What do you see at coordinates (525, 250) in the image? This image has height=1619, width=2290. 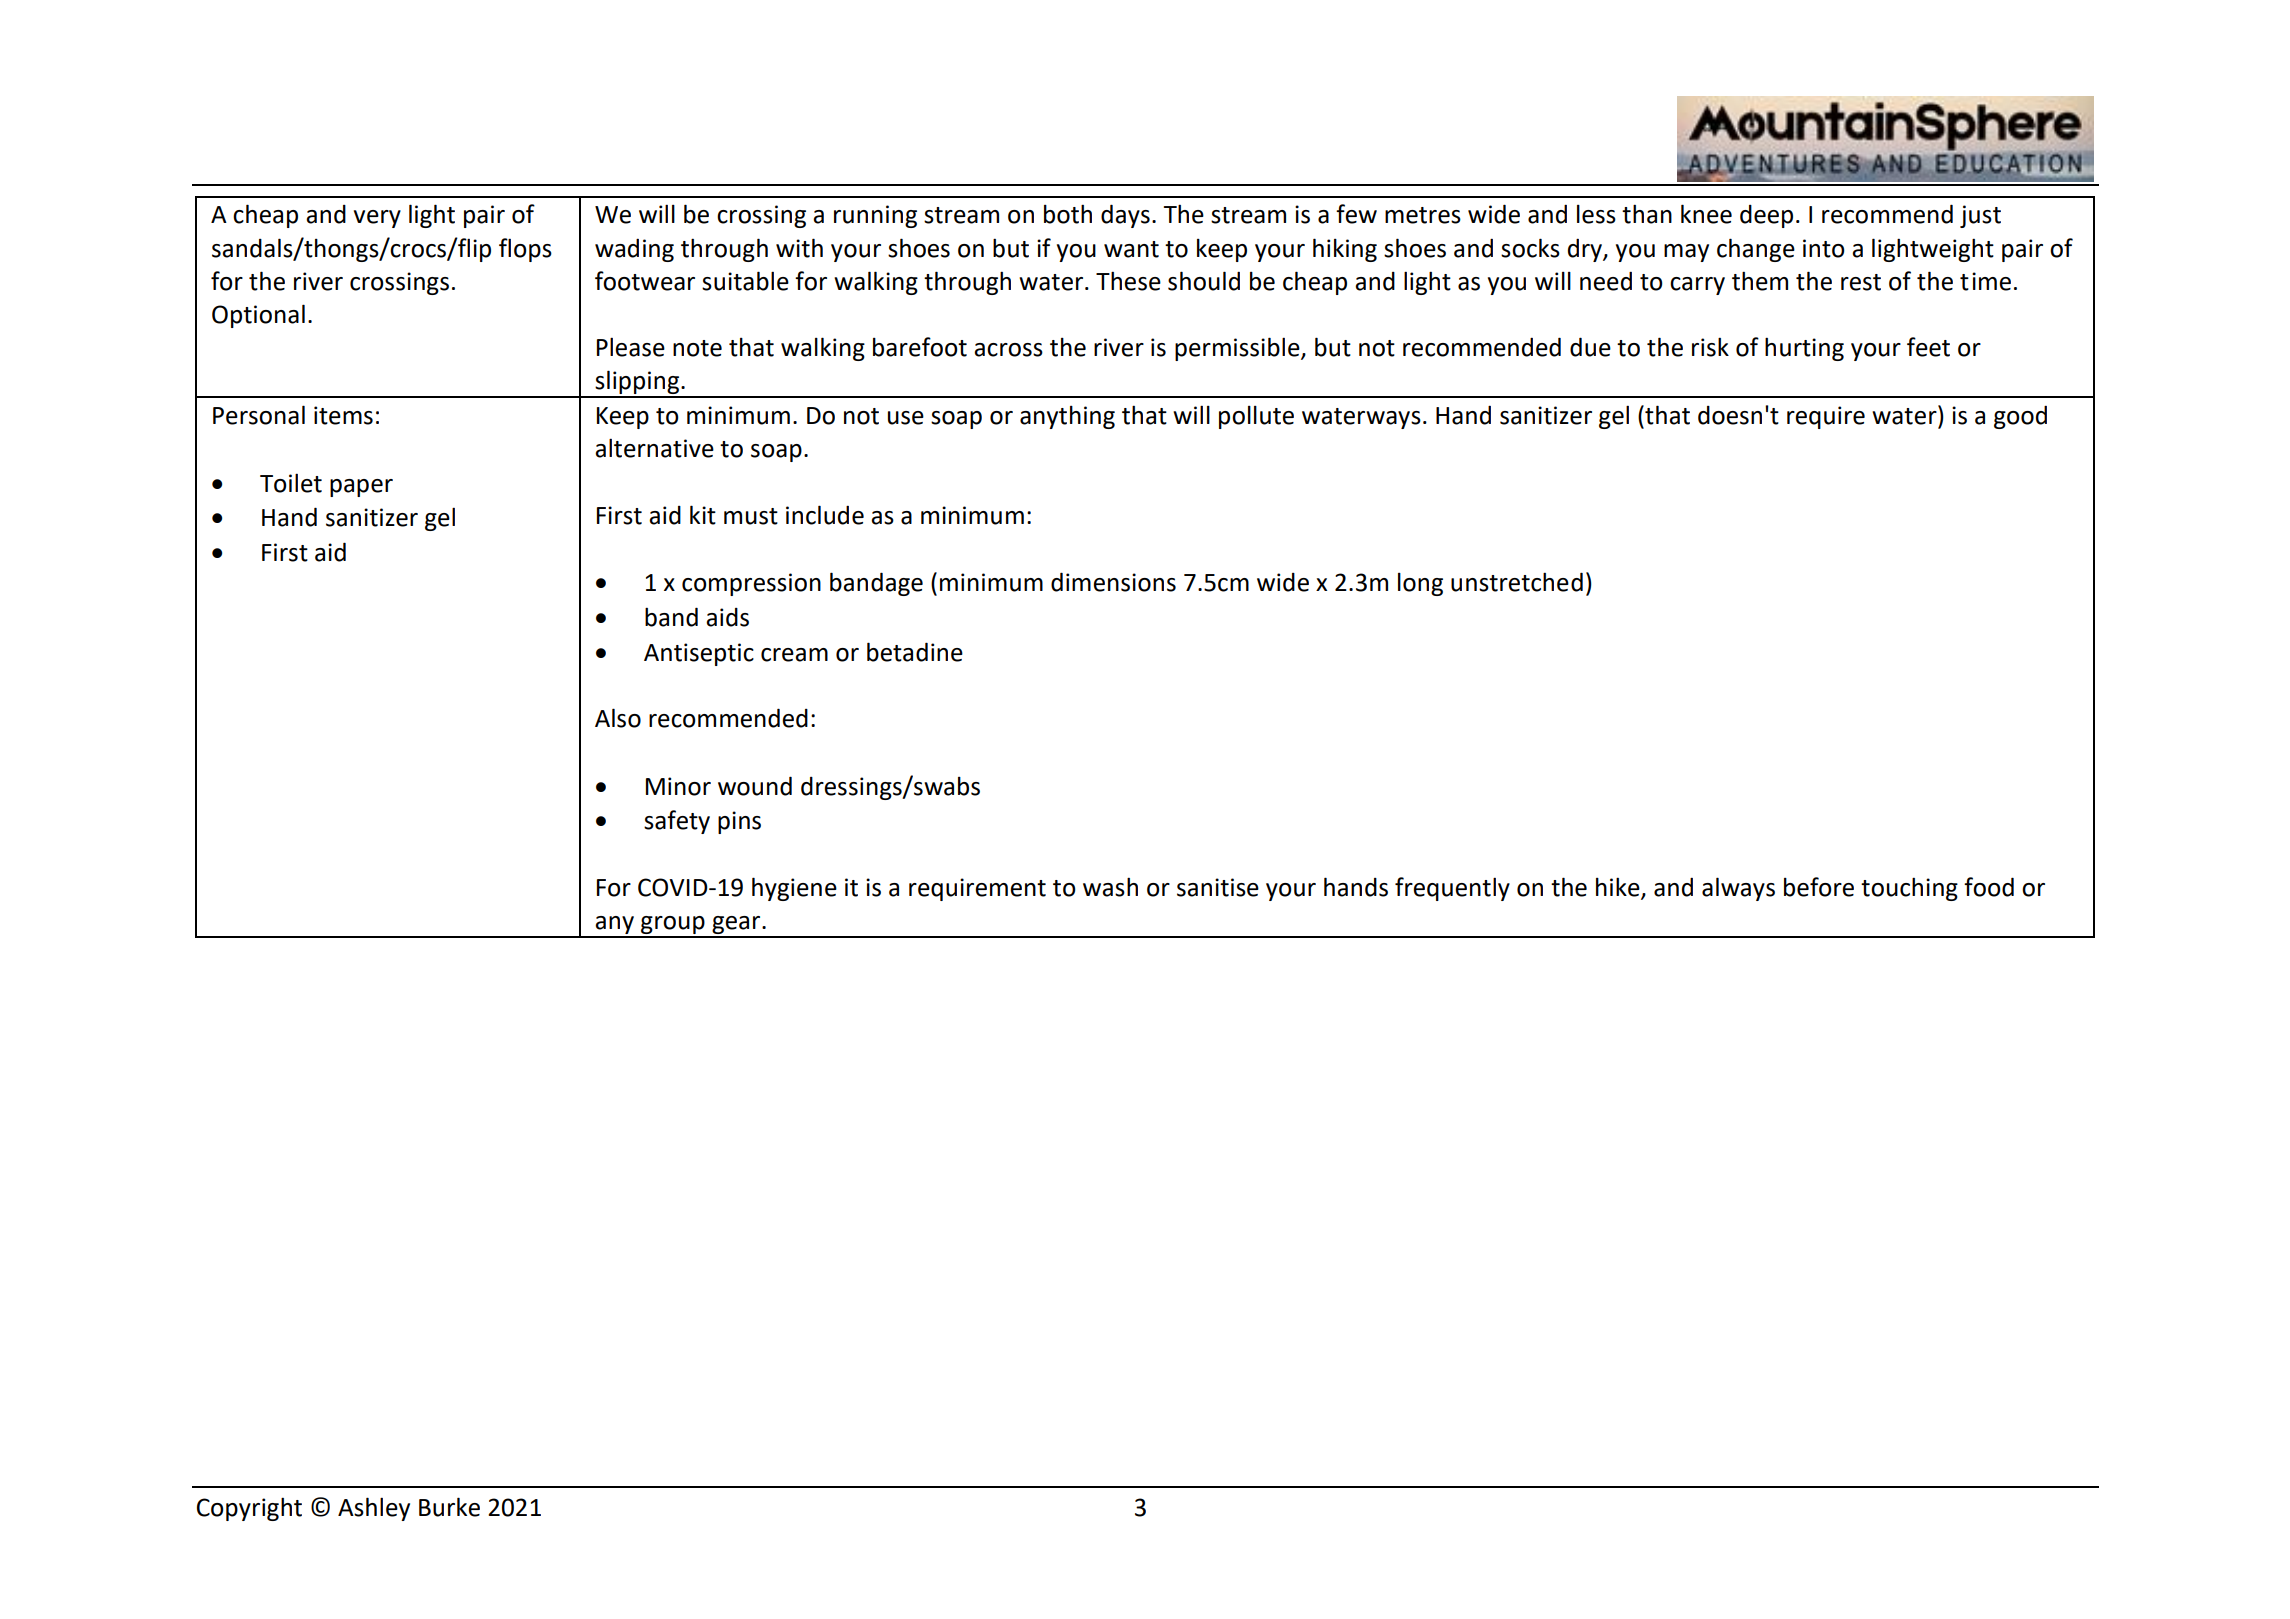 I see `flops` at bounding box center [525, 250].
